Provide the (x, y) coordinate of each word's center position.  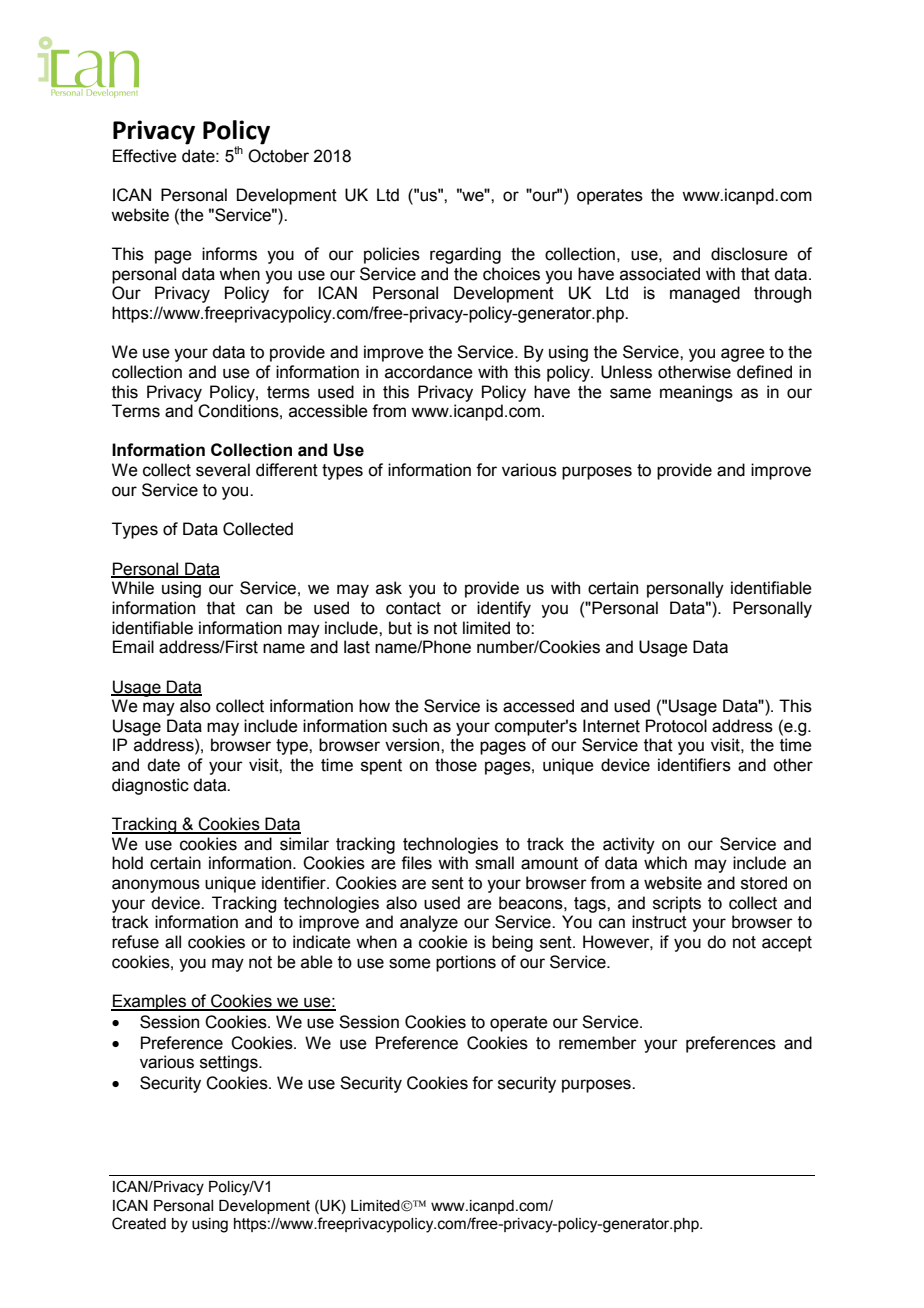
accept (787, 944)
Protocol (676, 726)
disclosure (749, 254)
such (409, 726)
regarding (465, 255)
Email (133, 647)
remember (598, 1043)
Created (139, 1223)
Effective (145, 156)
